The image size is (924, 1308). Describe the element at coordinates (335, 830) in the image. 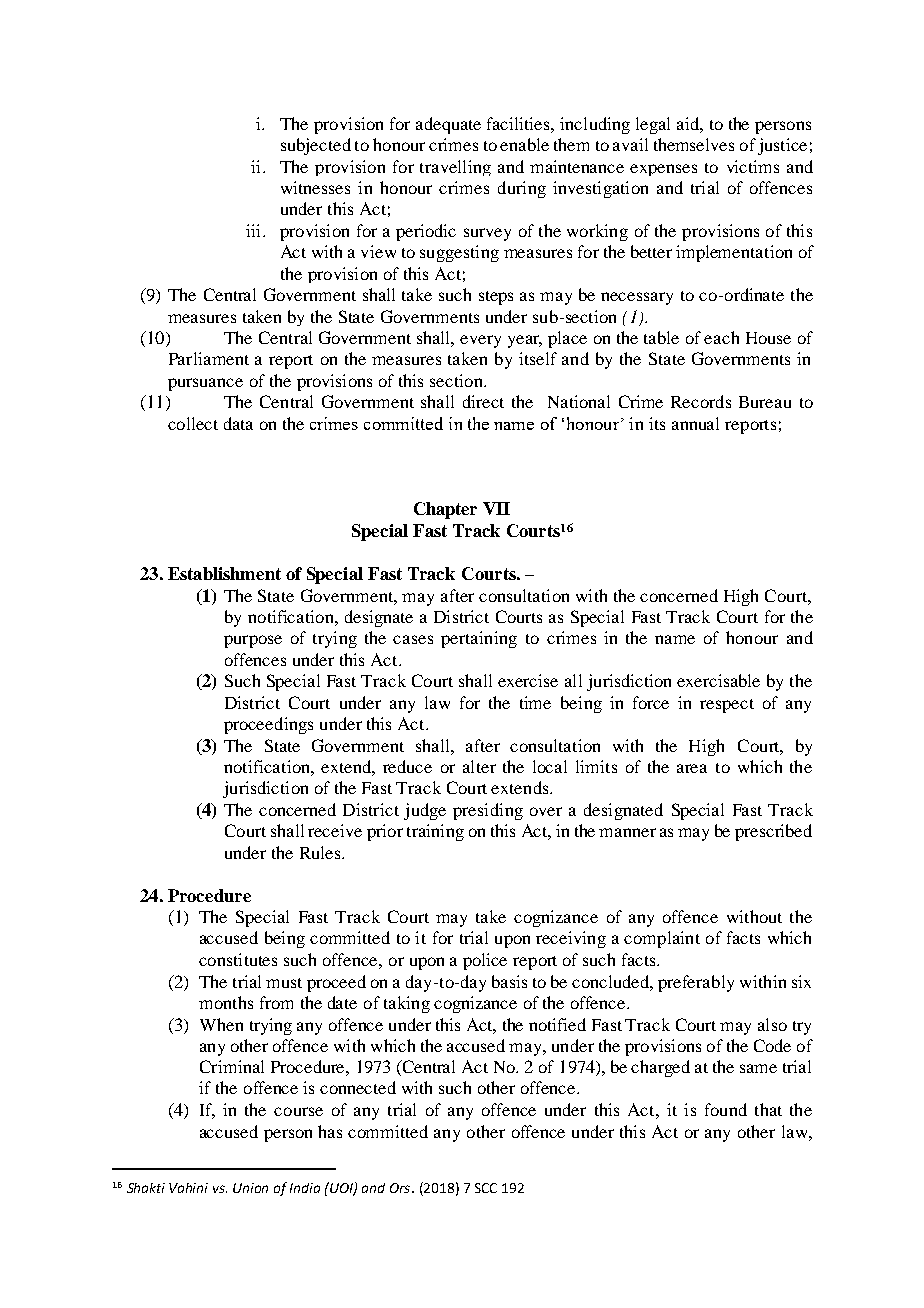

I see `receive` at that location.
